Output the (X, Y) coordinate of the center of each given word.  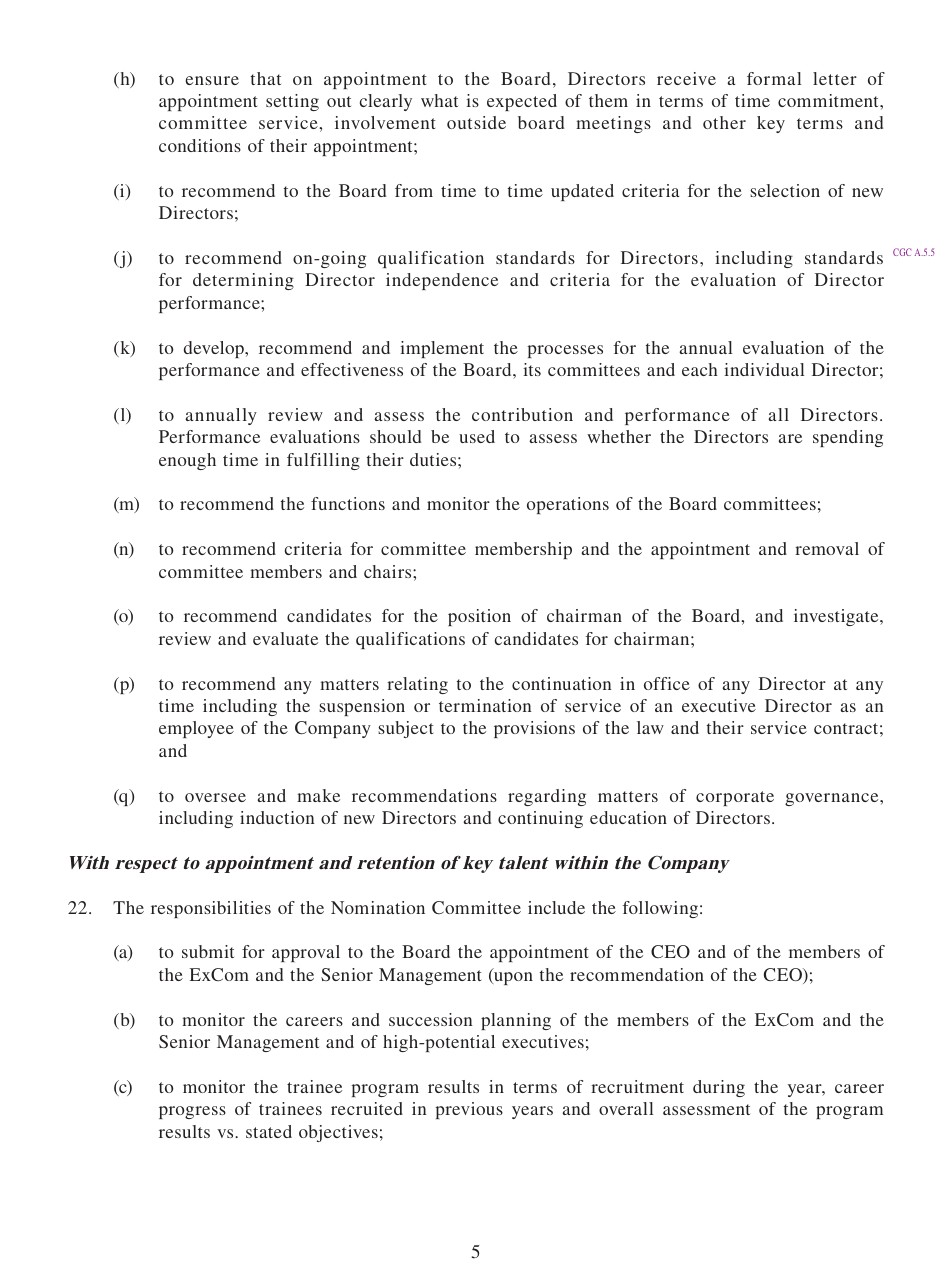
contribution (522, 414)
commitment (829, 100)
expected (522, 102)
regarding (547, 797)
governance (833, 799)
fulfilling (323, 461)
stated (269, 1131)
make (318, 795)
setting (292, 102)
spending (848, 438)
